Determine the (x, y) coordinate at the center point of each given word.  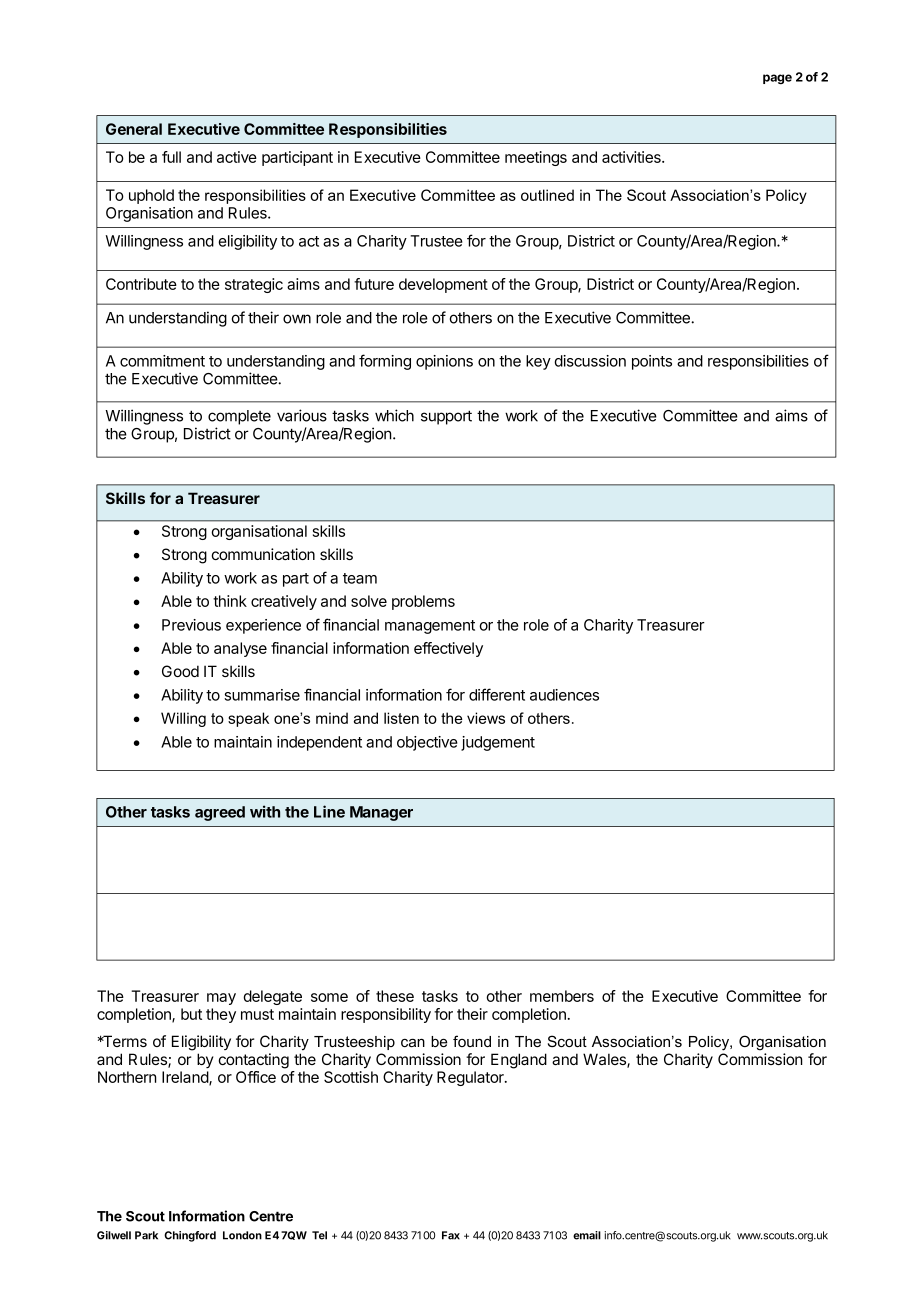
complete (239, 417)
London (242, 1235)
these (395, 996)
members (562, 996)
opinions (444, 362)
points (652, 362)
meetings (536, 158)
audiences (564, 695)
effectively (448, 649)
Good (180, 671)
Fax (451, 1235)
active (237, 157)
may (221, 999)
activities (632, 157)
